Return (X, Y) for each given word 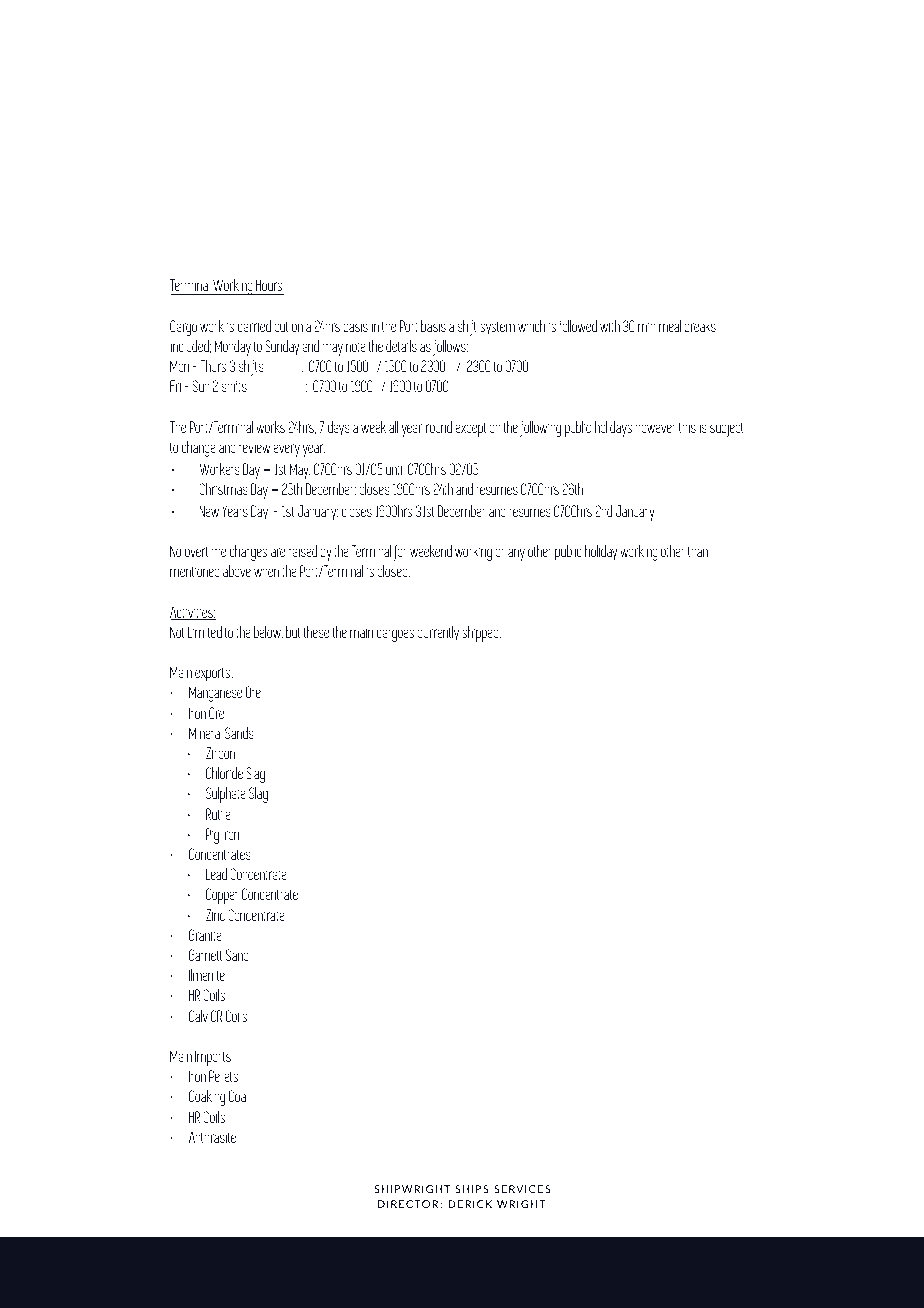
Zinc (215, 915)
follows (450, 348)
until (395, 469)
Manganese (215, 694)
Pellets (223, 1076)
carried (254, 326)
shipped (481, 634)
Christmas (223, 489)
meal (670, 326)
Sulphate (226, 795)
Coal (238, 1096)
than (698, 551)
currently (438, 634)
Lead (216, 874)
